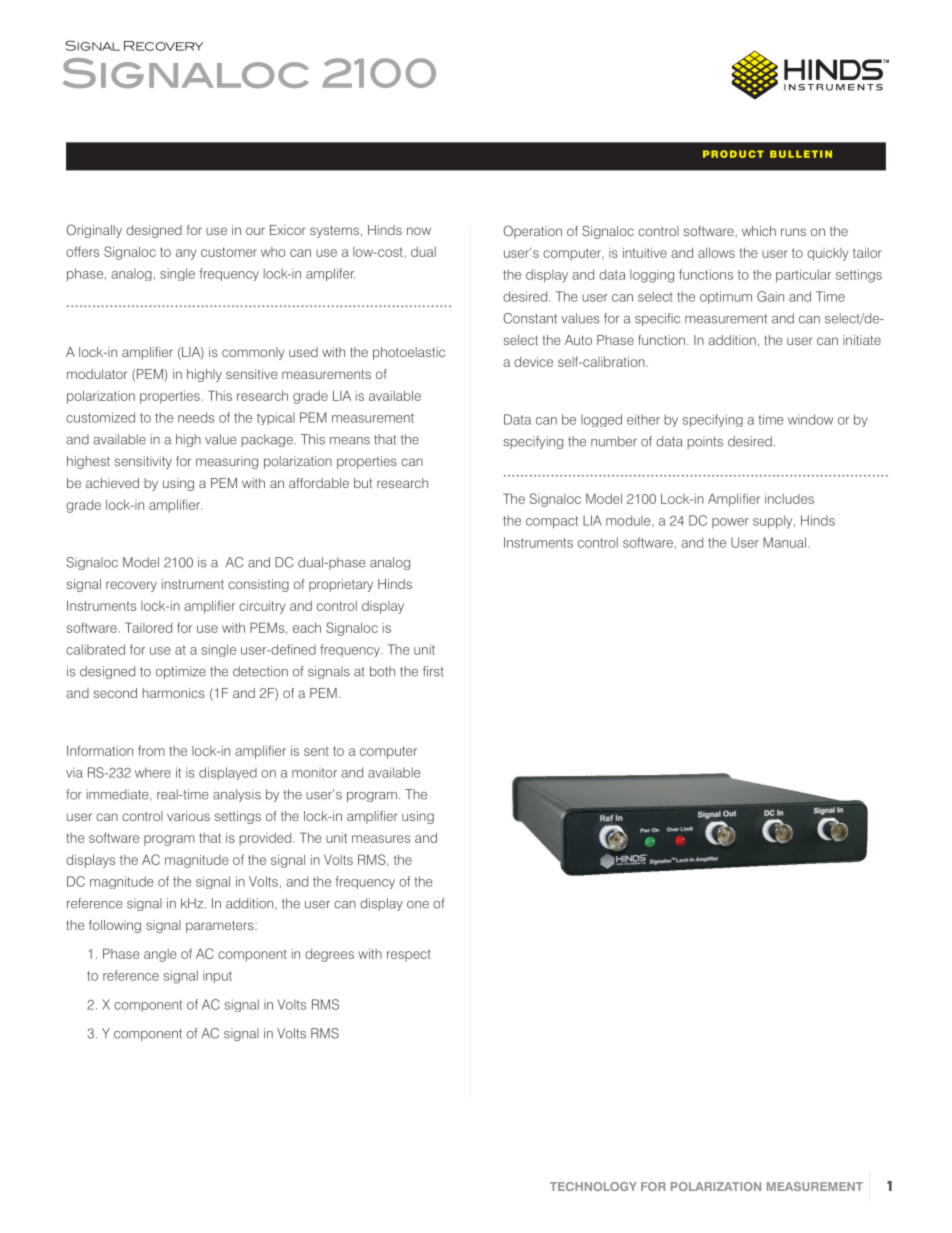 The image size is (952, 1233). I want to click on respect, so click(409, 955).
